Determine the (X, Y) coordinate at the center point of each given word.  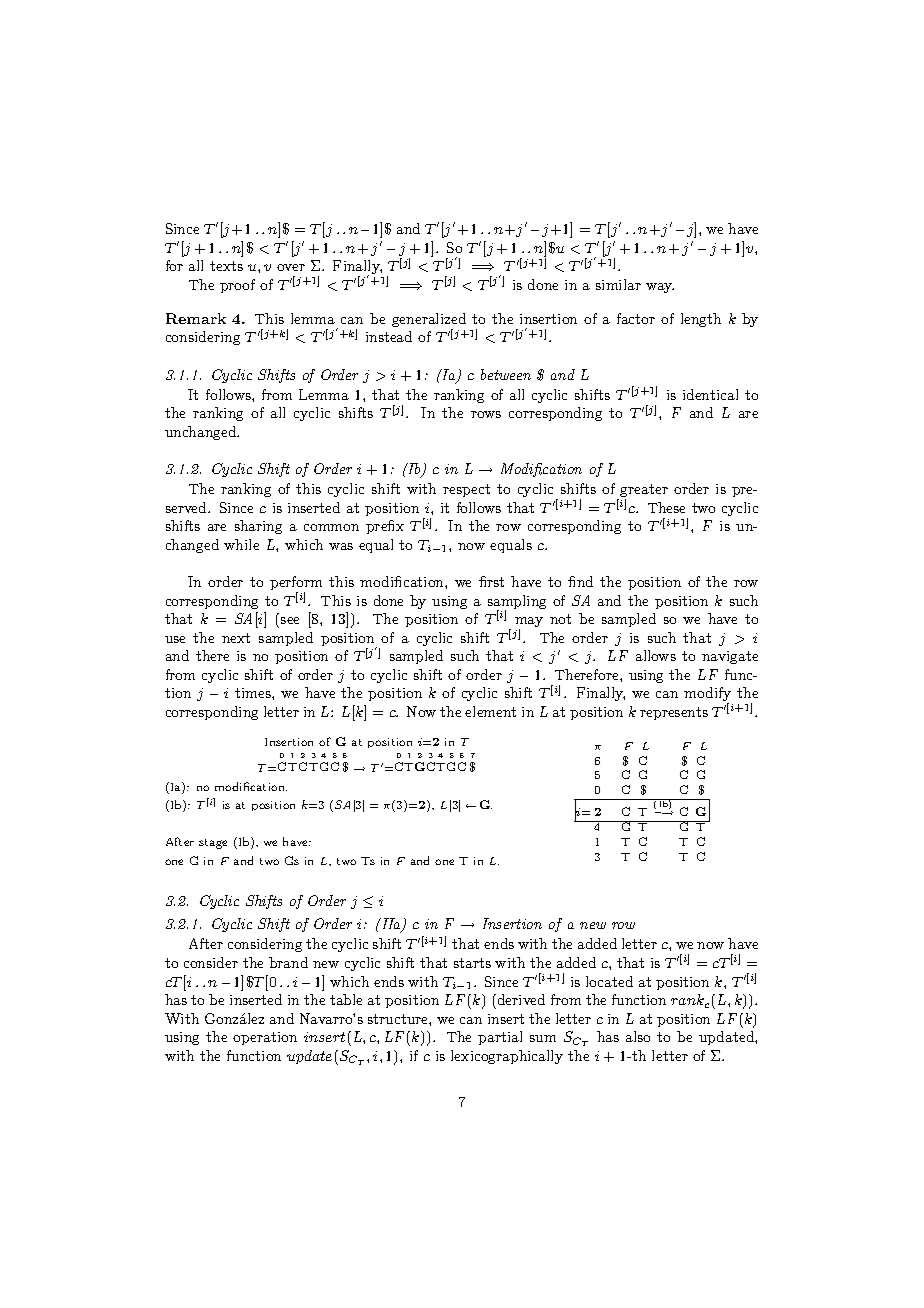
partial (500, 1038)
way (660, 288)
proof (237, 286)
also (638, 1036)
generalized (429, 321)
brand (288, 962)
